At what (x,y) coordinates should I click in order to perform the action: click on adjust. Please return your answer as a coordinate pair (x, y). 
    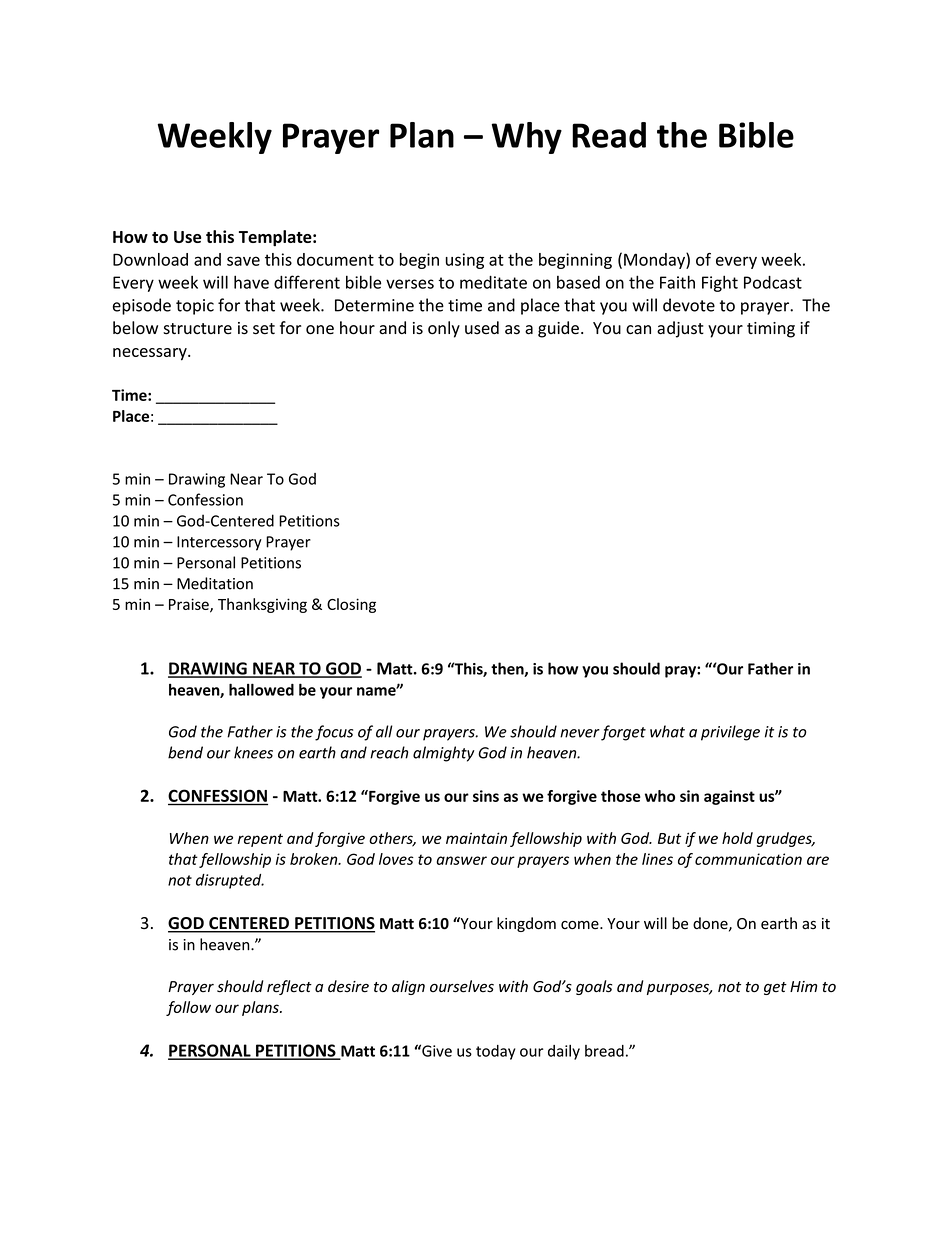
    Looking at the image, I should click on (680, 329).
